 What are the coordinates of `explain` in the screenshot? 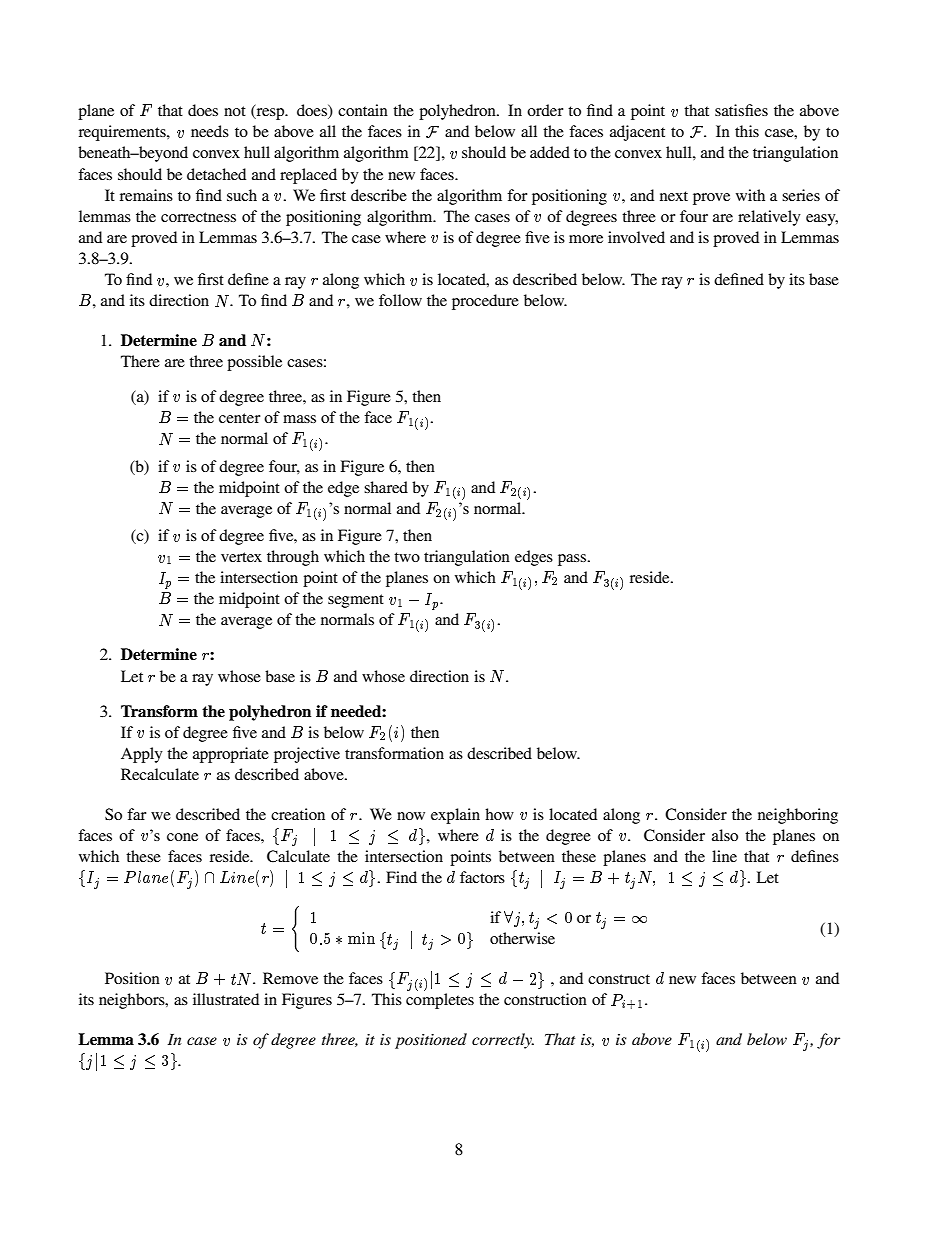 It's located at (455, 816).
